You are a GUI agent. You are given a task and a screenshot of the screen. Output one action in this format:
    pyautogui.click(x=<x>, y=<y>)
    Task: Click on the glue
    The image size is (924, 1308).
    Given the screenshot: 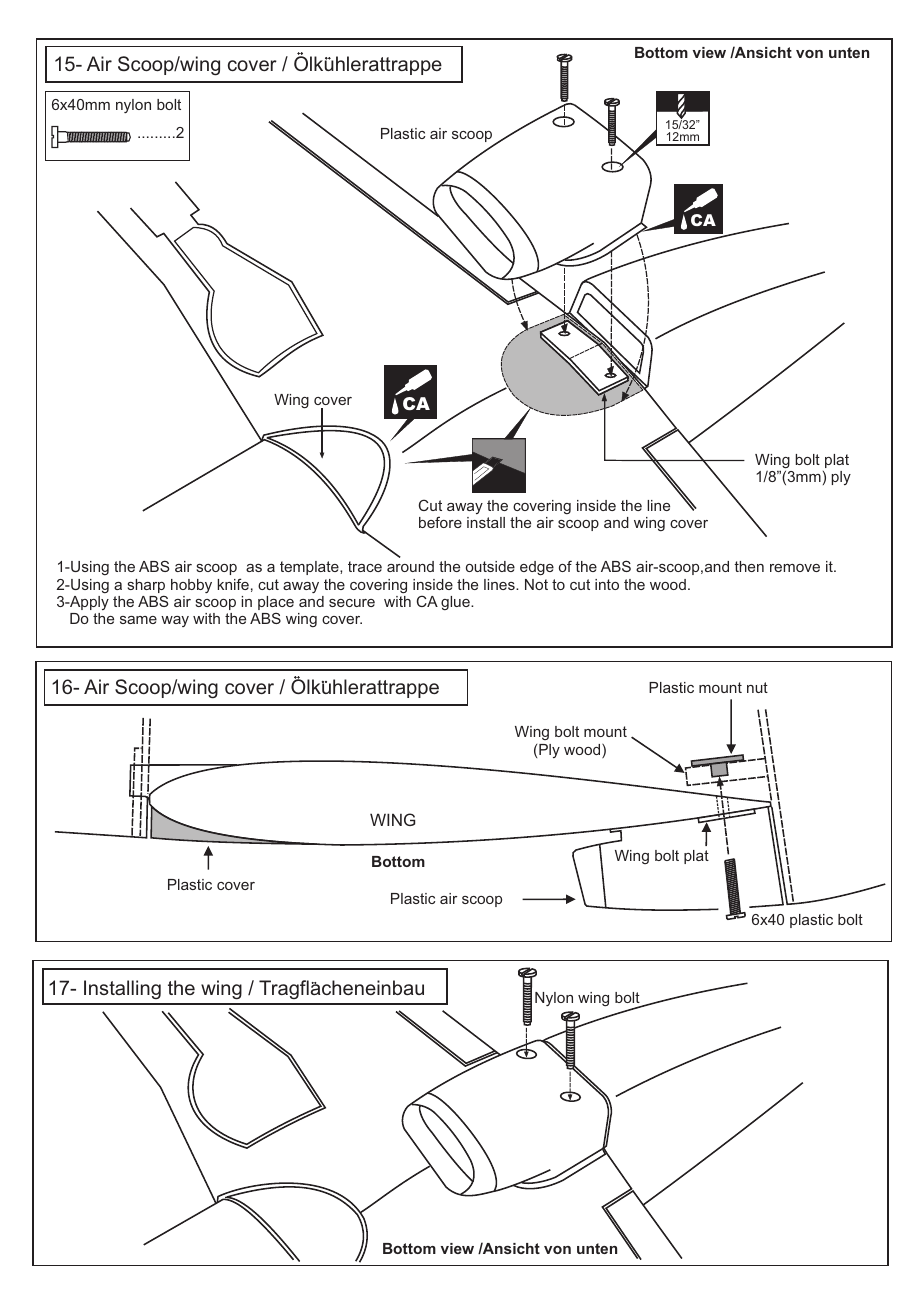 What is the action you would take?
    pyautogui.click(x=456, y=603)
